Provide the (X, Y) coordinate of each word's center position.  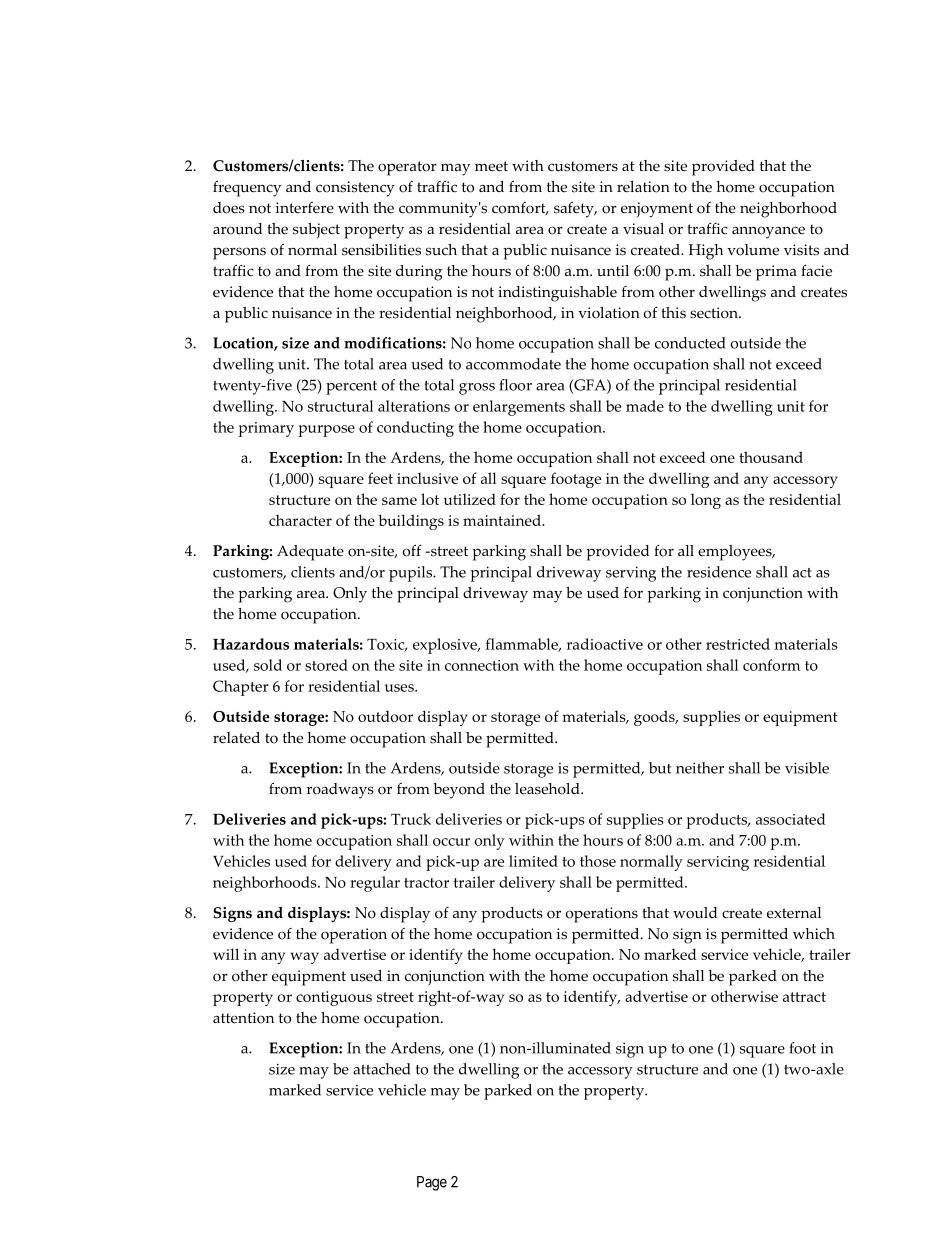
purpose (327, 431)
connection (482, 665)
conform (771, 665)
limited (533, 861)
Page (432, 1183)
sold (268, 665)
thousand (771, 457)
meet (491, 166)
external (794, 913)
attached (382, 1069)
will (226, 954)
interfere (304, 208)
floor (516, 385)
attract (804, 997)
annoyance (768, 232)
